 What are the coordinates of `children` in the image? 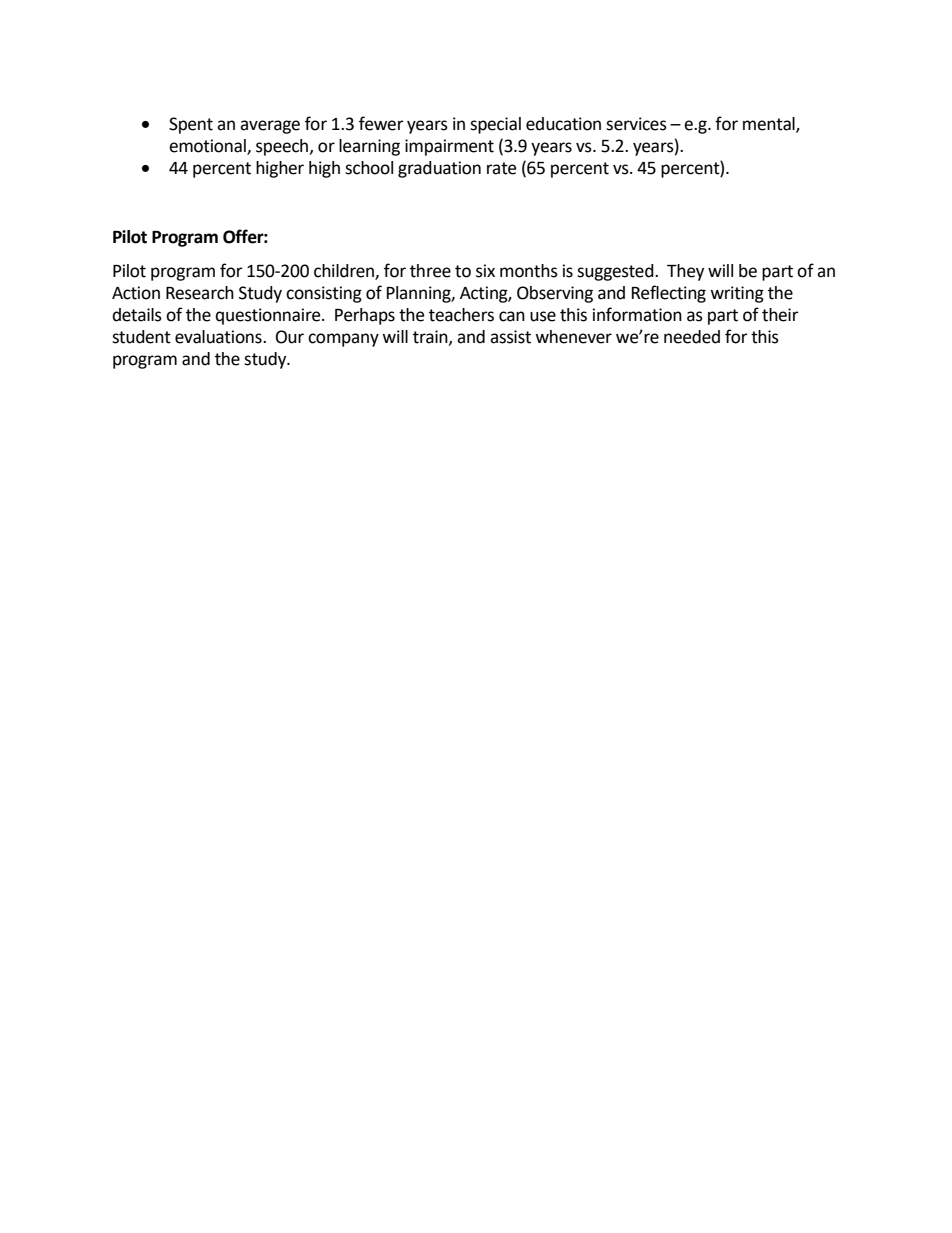 It's located at (345, 272).
